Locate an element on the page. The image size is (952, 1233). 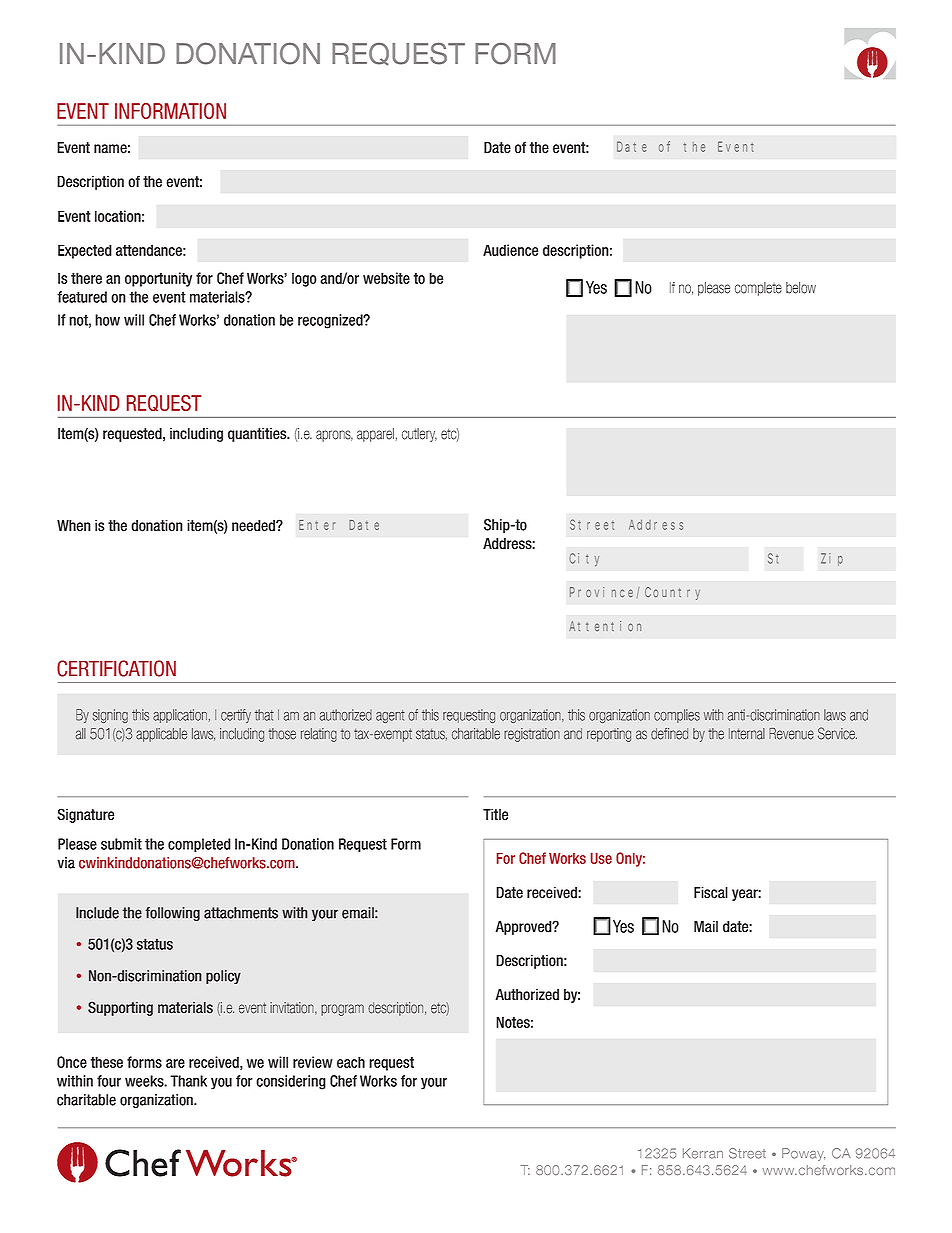
following is located at coordinates (172, 914).
